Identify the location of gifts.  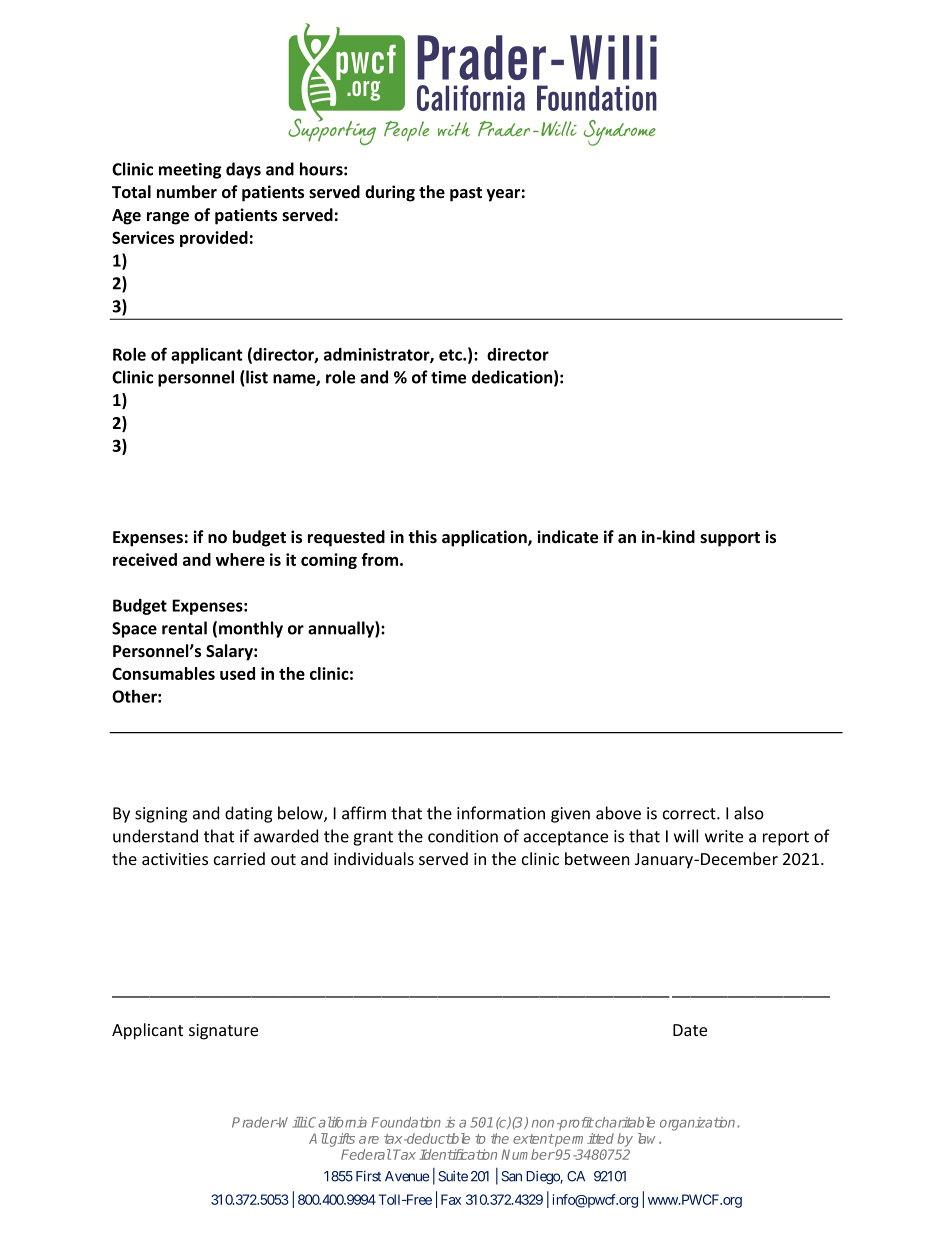
(341, 1140).
